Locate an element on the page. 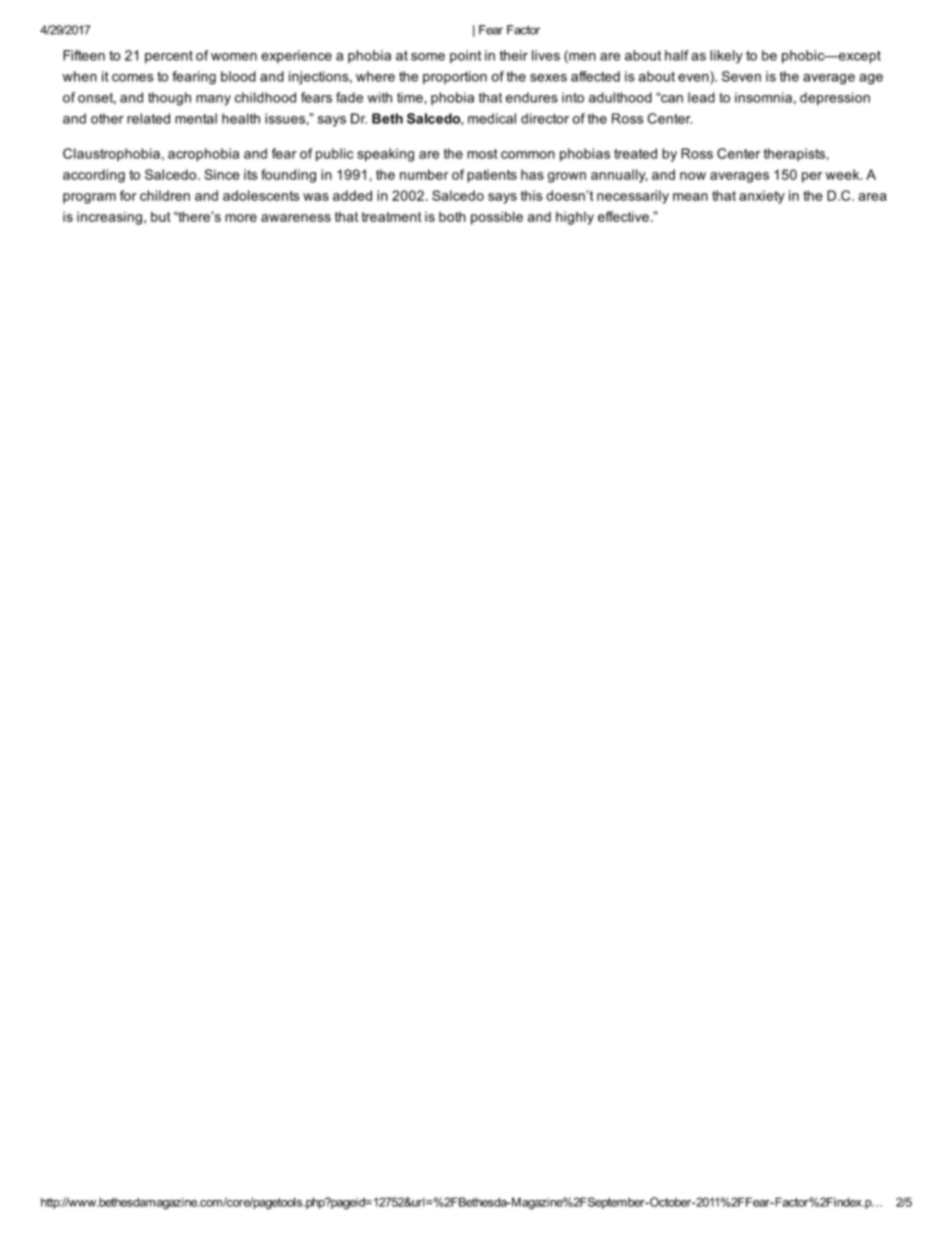 This document has width=952, height=1233. percent is located at coordinates (169, 57).
